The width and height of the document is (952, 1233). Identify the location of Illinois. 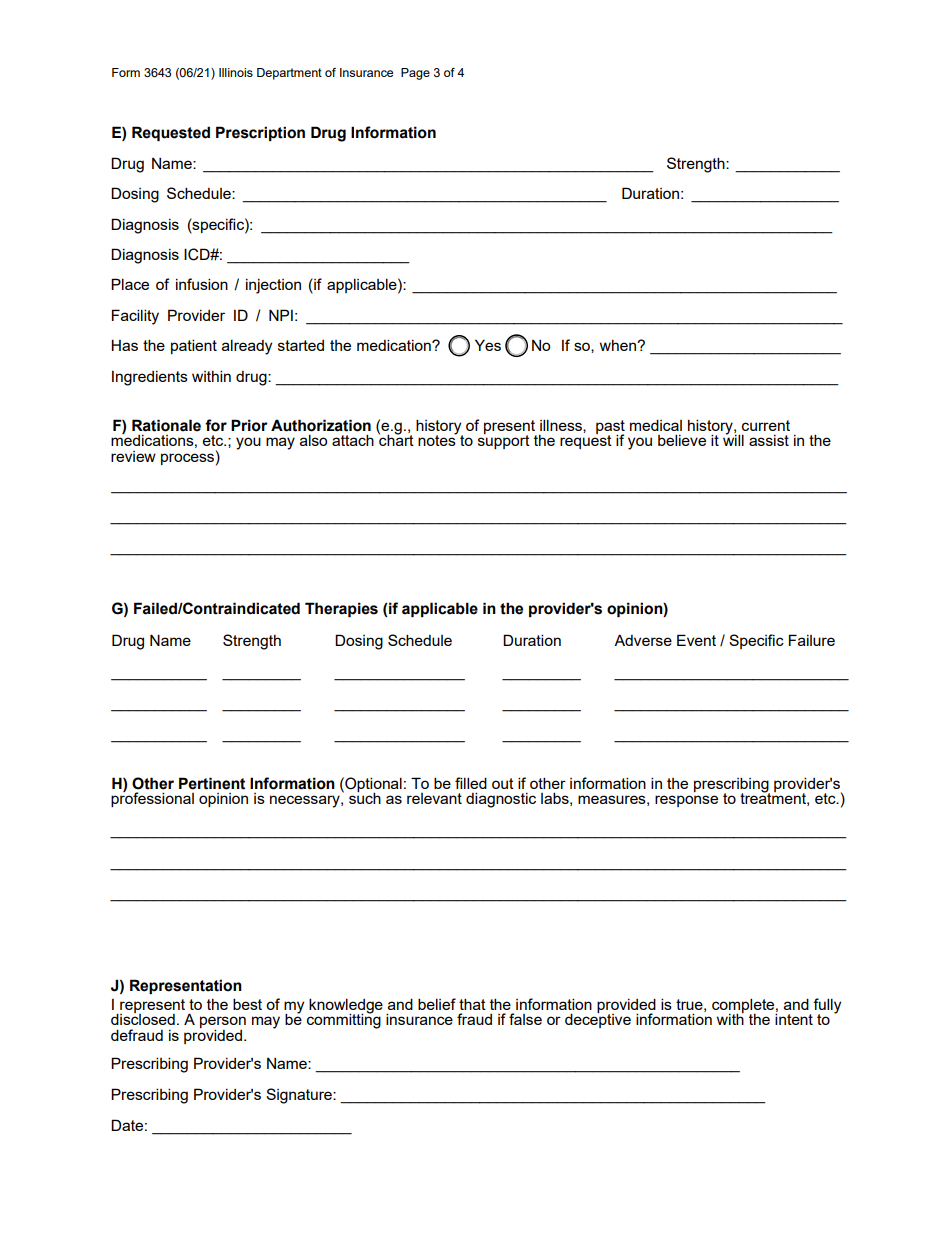
(236, 72).
